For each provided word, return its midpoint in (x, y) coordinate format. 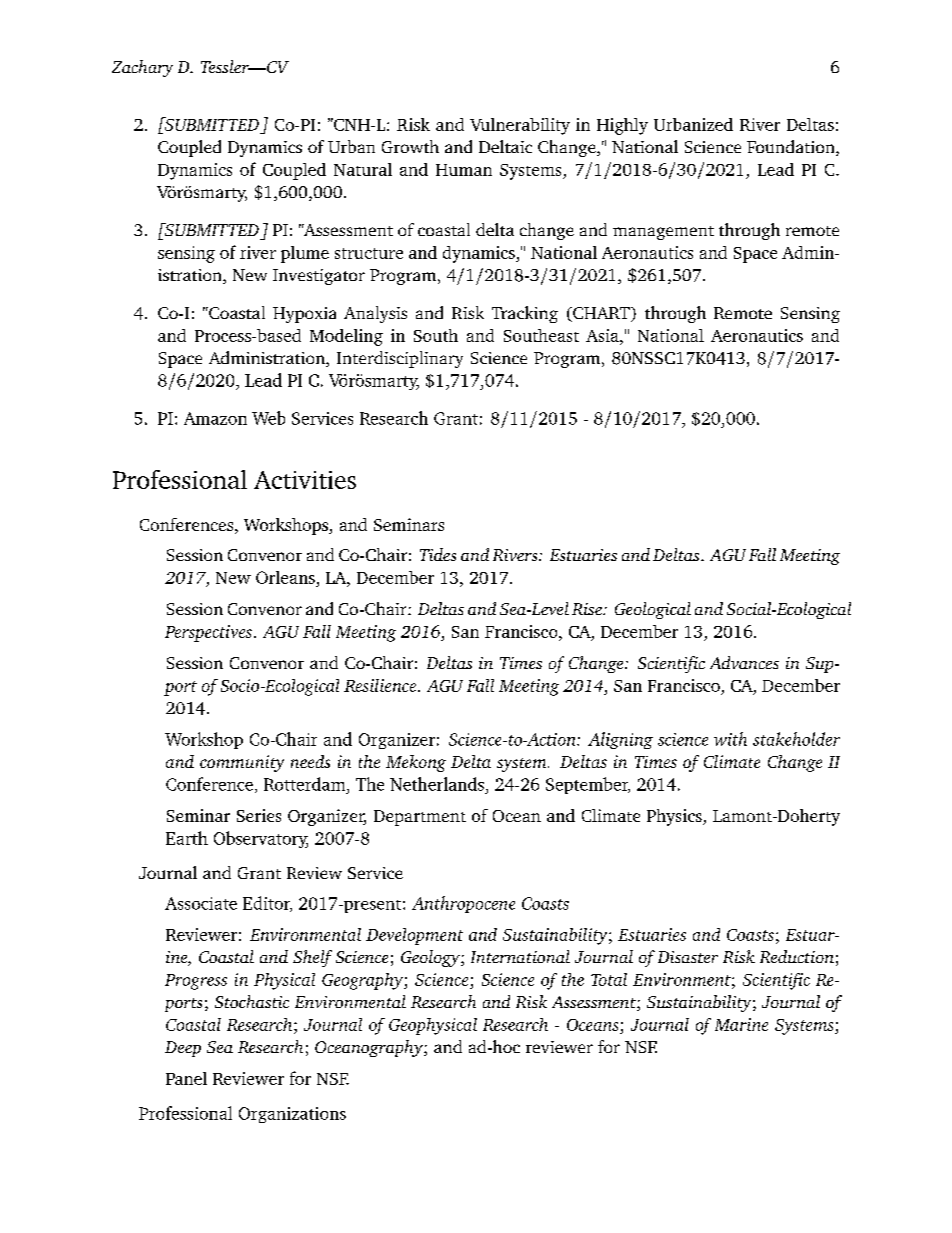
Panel (186, 1078)
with (730, 739)
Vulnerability (520, 126)
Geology (431, 958)
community (242, 763)
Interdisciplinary (400, 359)
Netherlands (437, 784)
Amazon (215, 418)
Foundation (792, 148)
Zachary (142, 68)
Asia (603, 335)
